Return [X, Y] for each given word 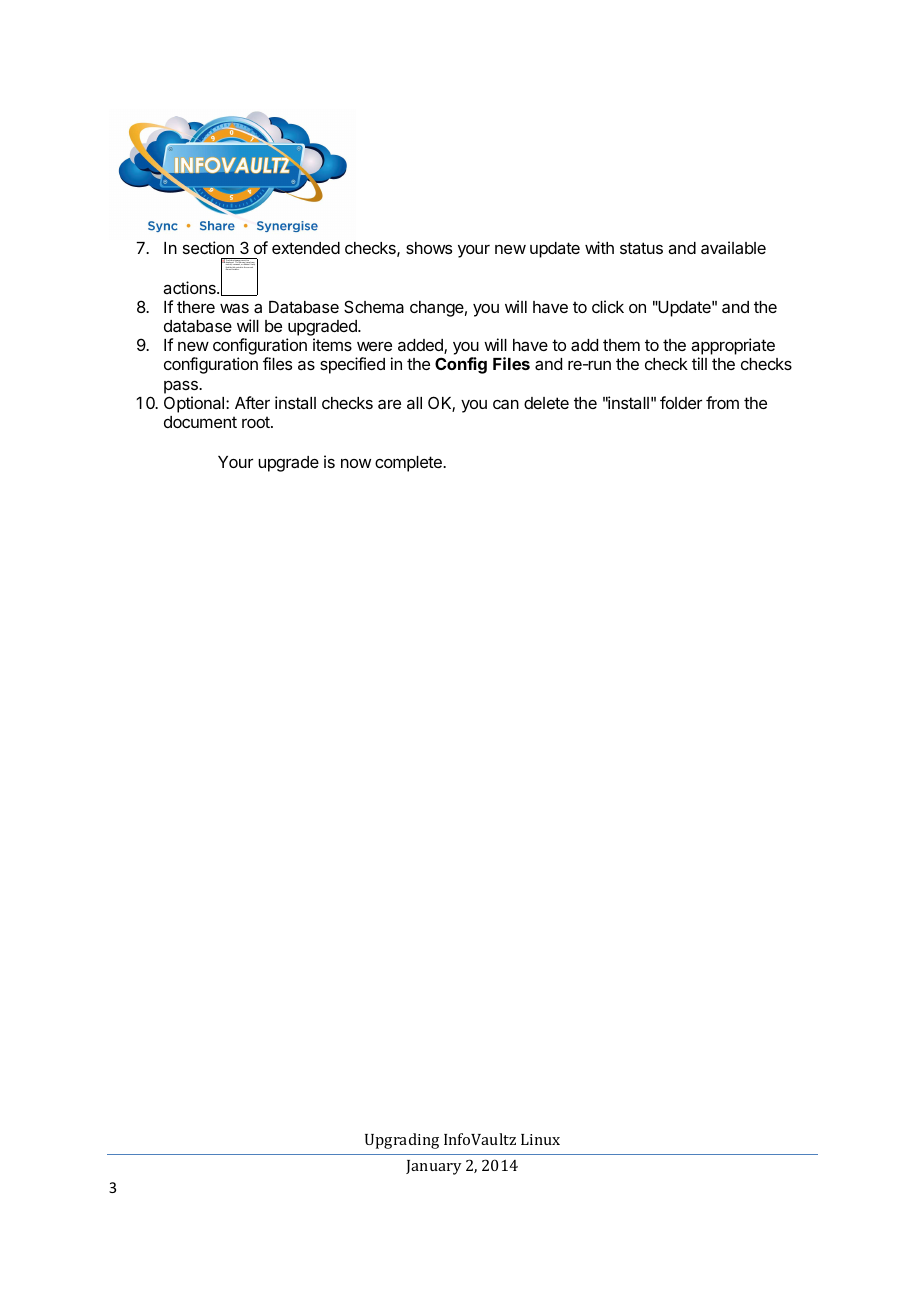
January [434, 1167]
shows [429, 248]
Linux [540, 1139]
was [234, 308]
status [641, 248]
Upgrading [402, 1141]
